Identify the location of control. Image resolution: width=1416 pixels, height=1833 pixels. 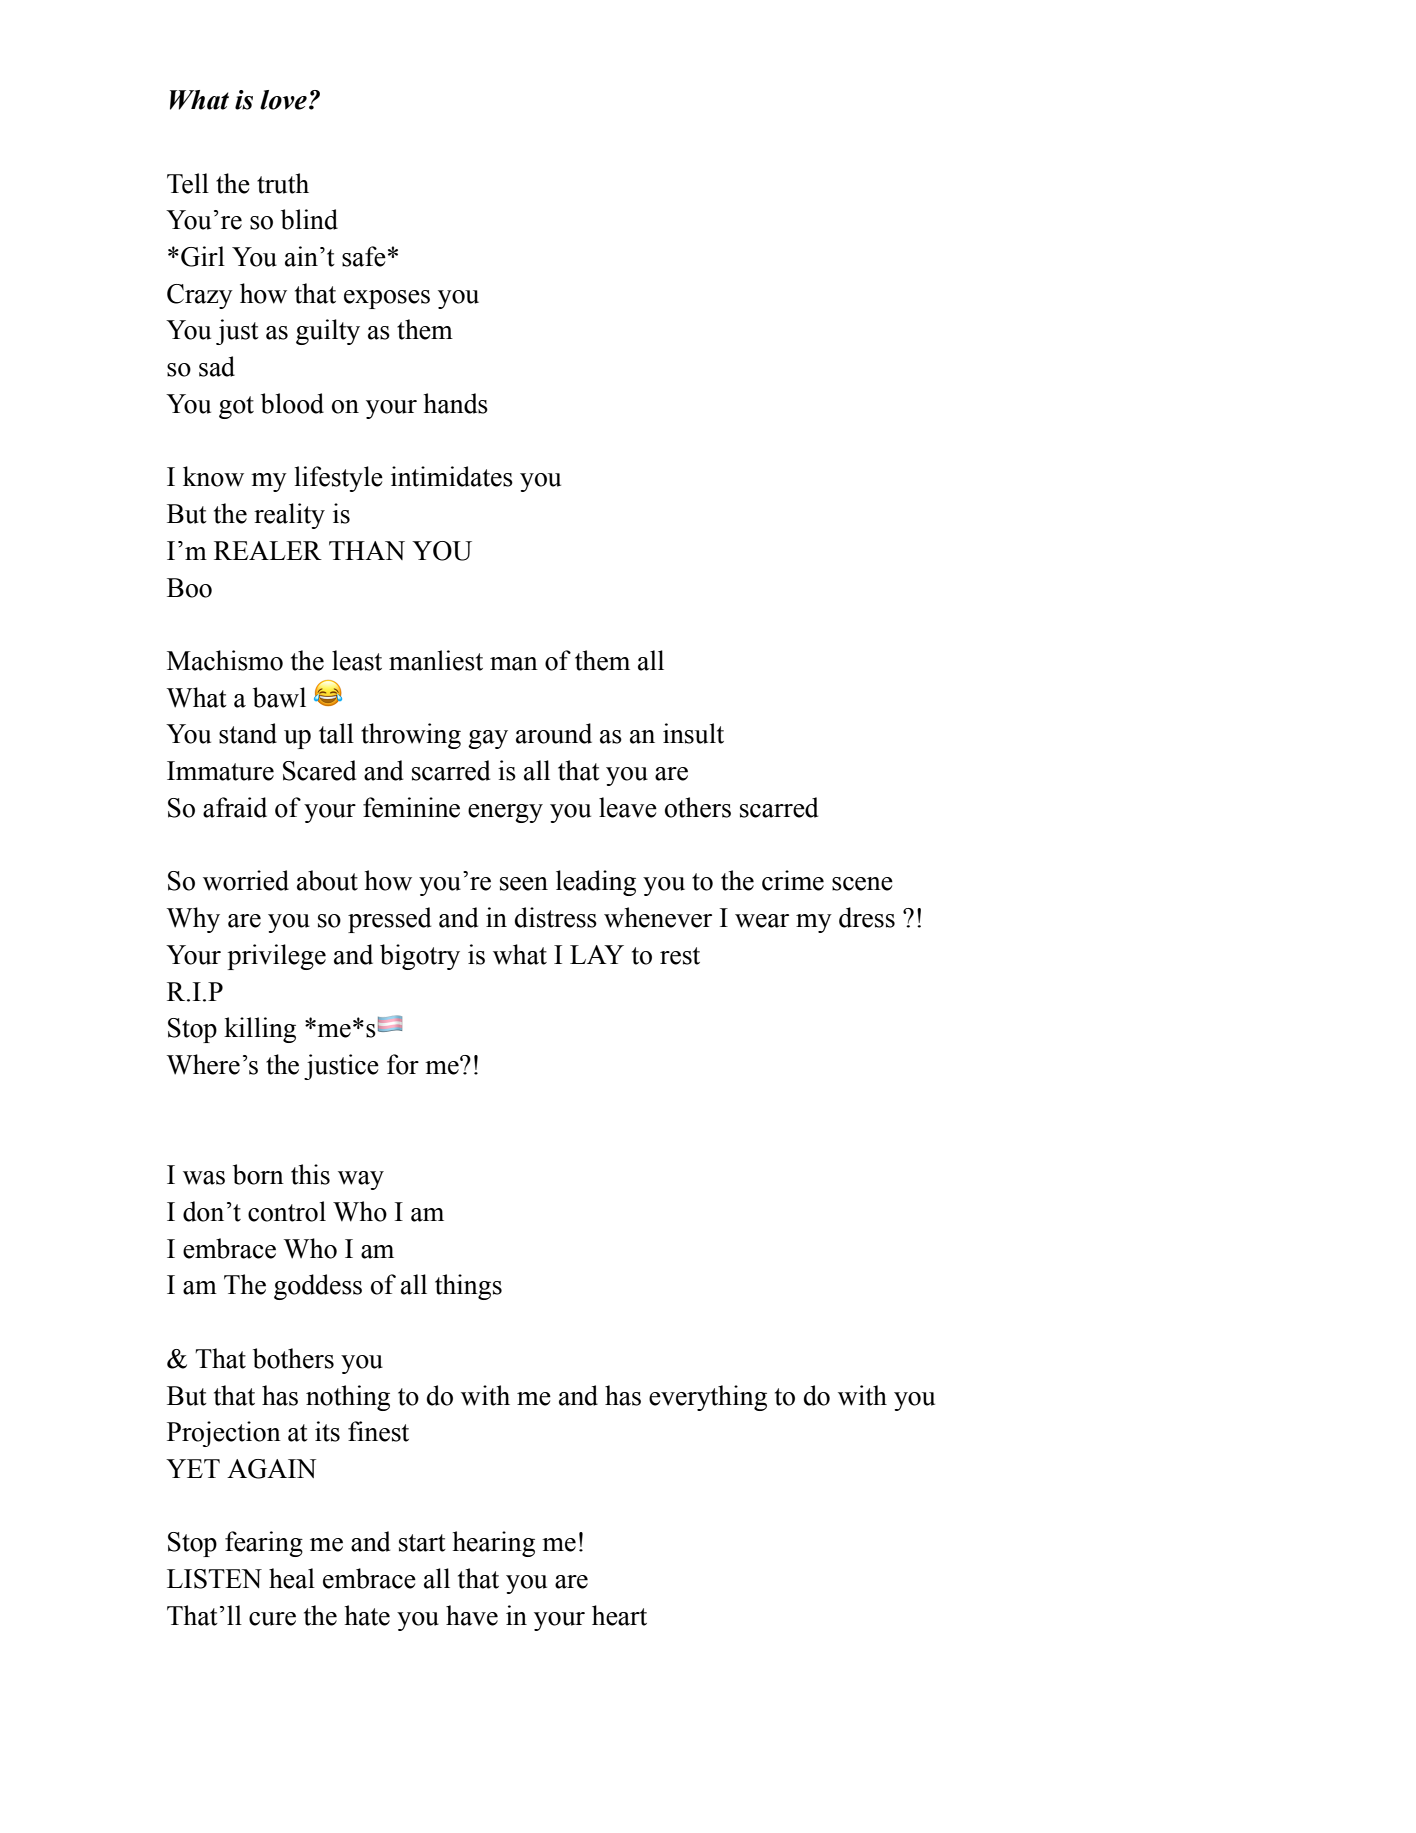
(287, 1211).
